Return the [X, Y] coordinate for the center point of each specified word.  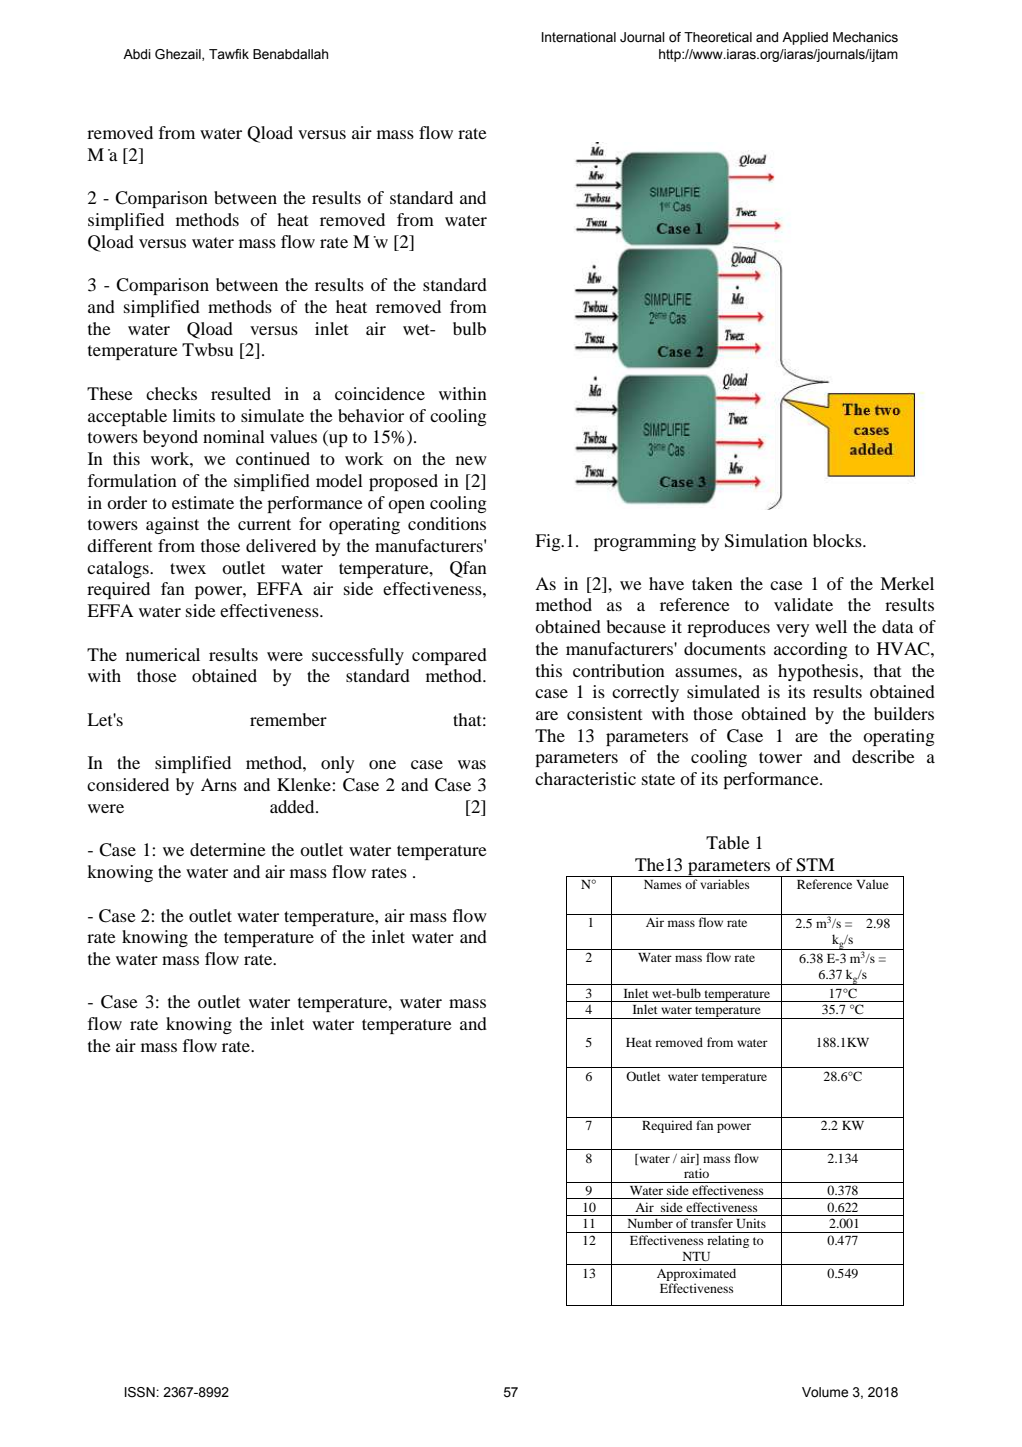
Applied [805, 38]
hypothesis [819, 672]
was [472, 764]
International [579, 37]
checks [171, 393]
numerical [163, 654]
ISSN [141, 1392]
